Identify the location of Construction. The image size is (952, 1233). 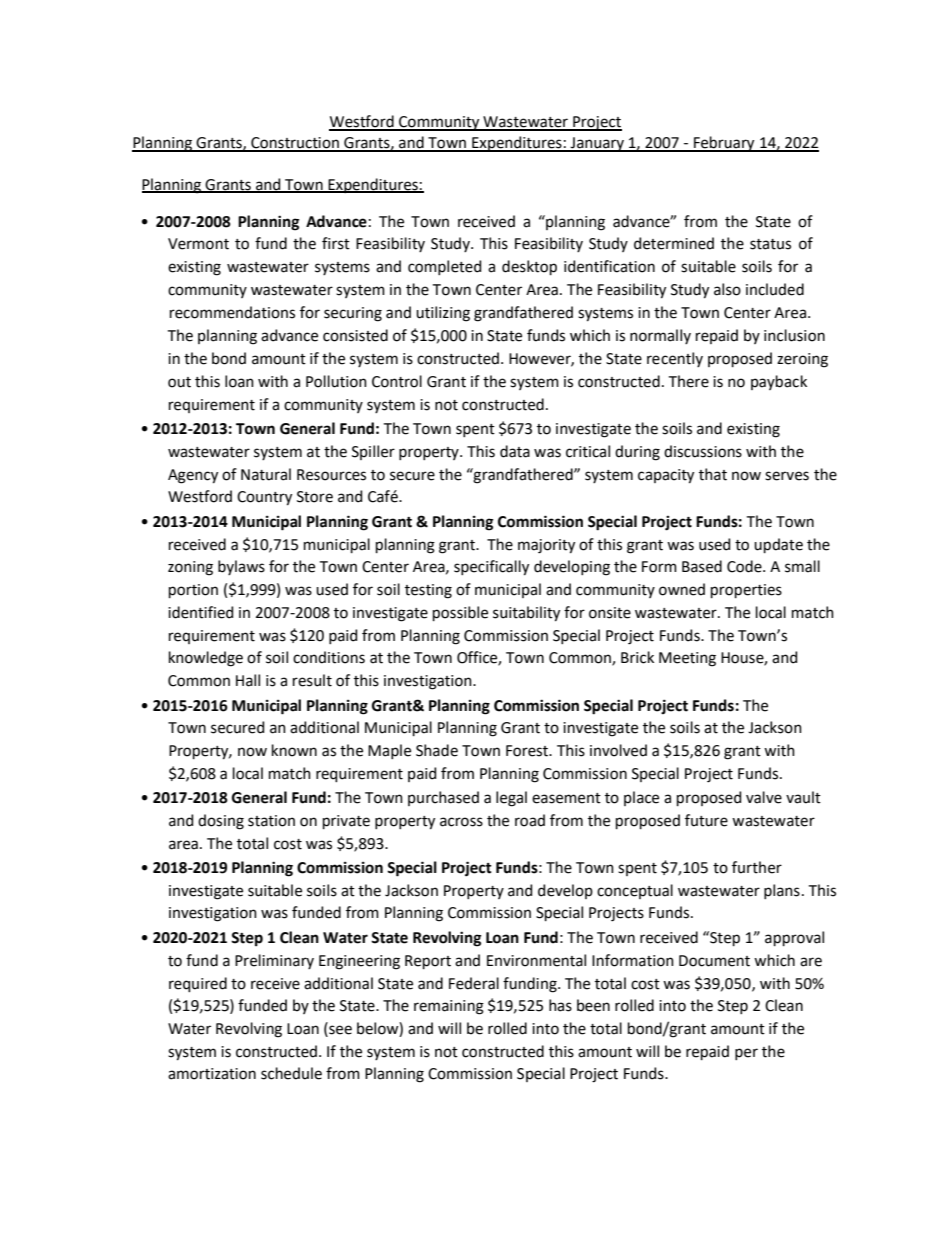
(295, 144).
